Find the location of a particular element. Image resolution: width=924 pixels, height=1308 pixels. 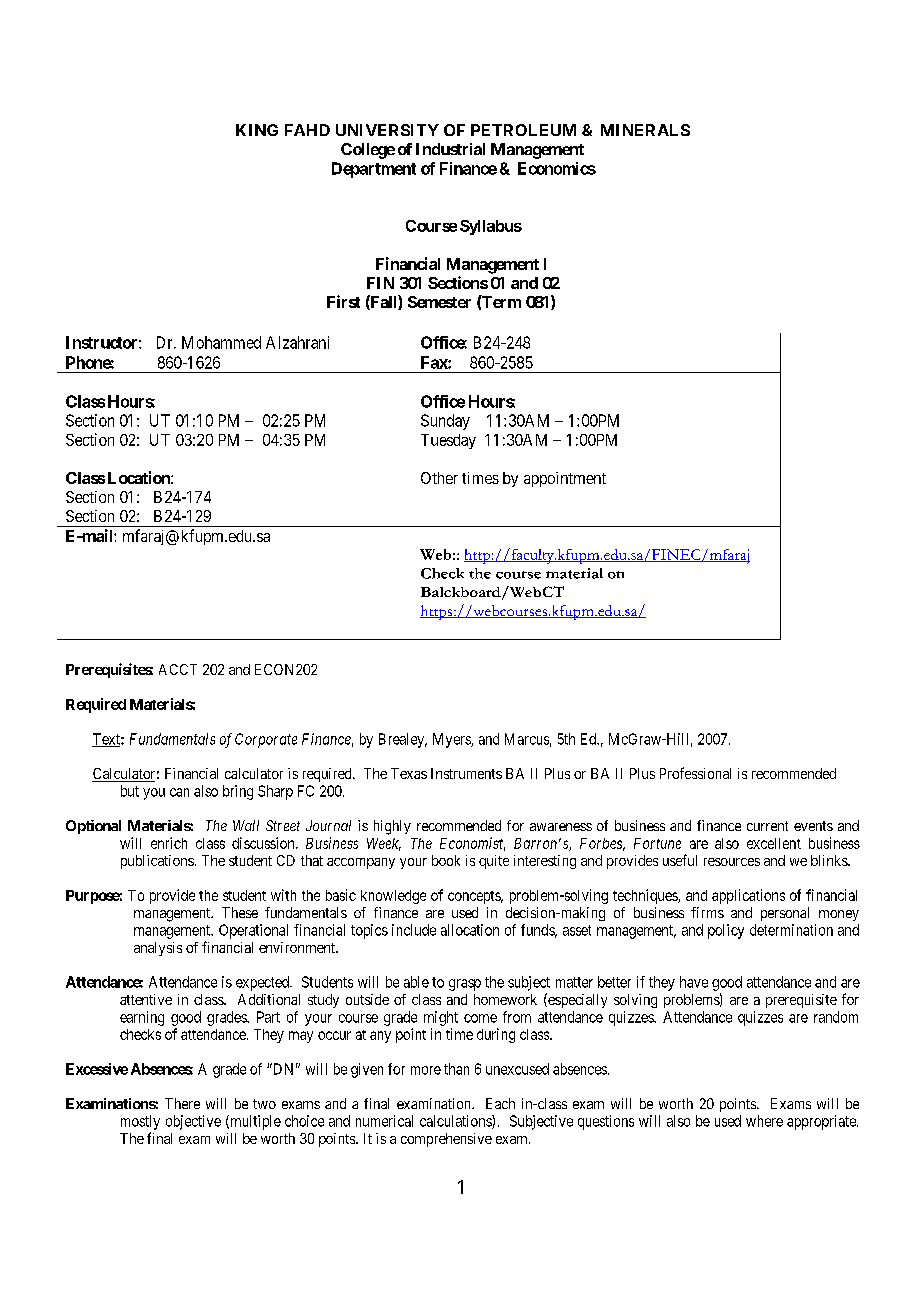

There is located at coordinates (182, 1103).
